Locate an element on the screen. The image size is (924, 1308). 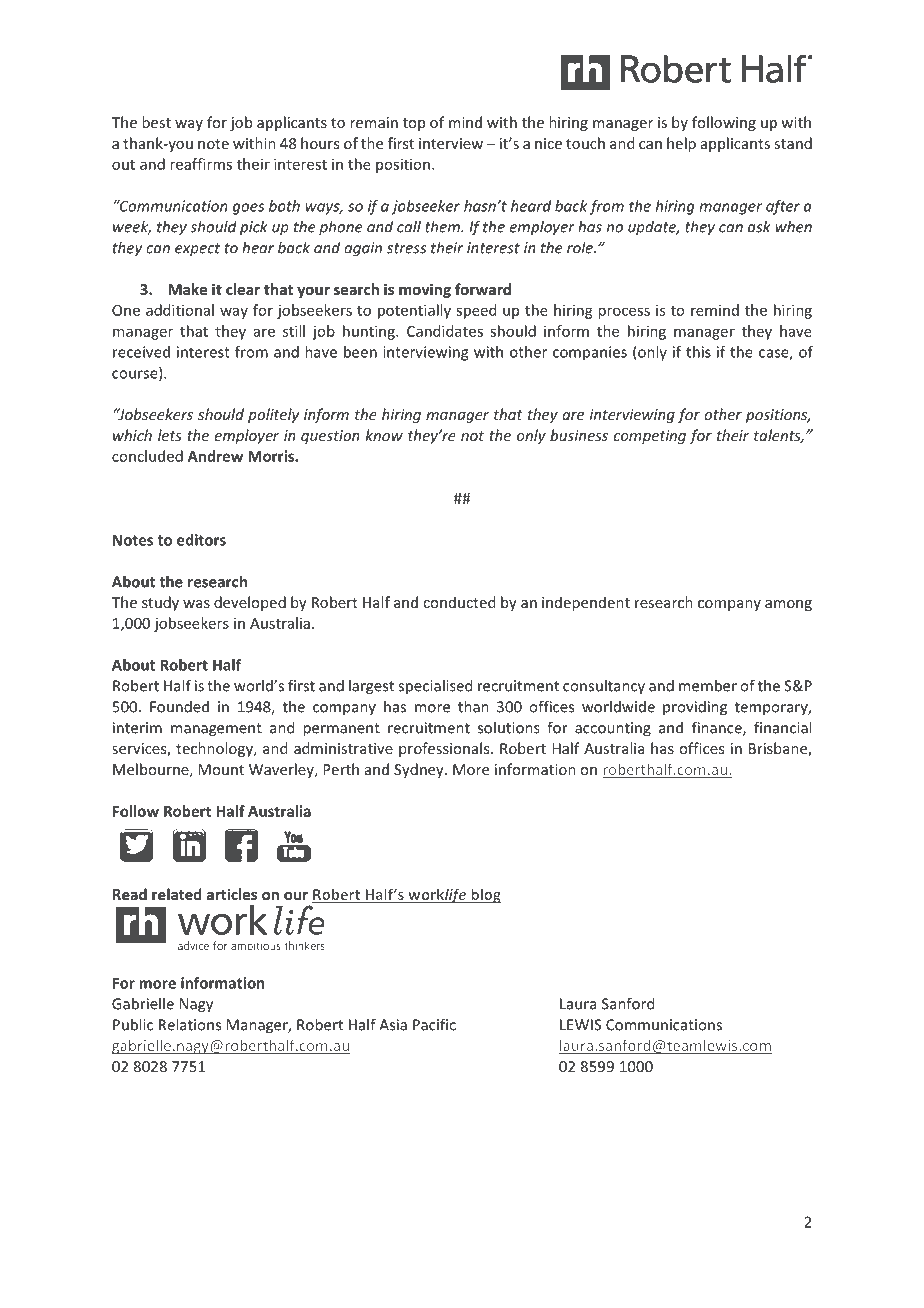
among is located at coordinates (788, 605).
